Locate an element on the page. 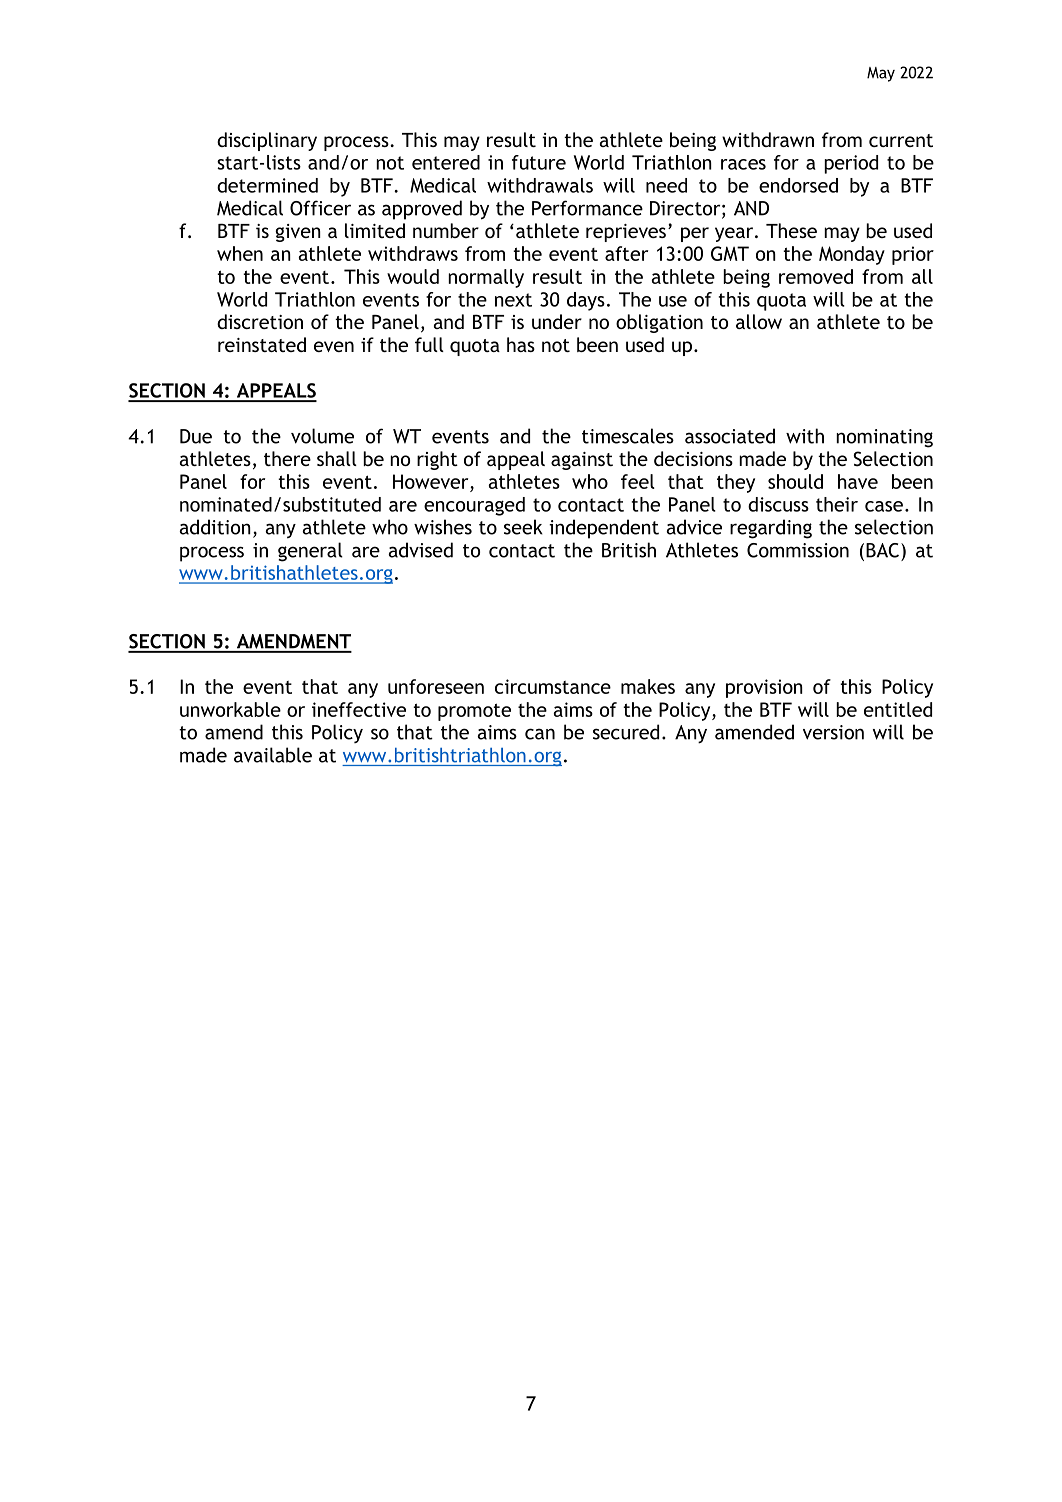  period is located at coordinates (851, 164).
